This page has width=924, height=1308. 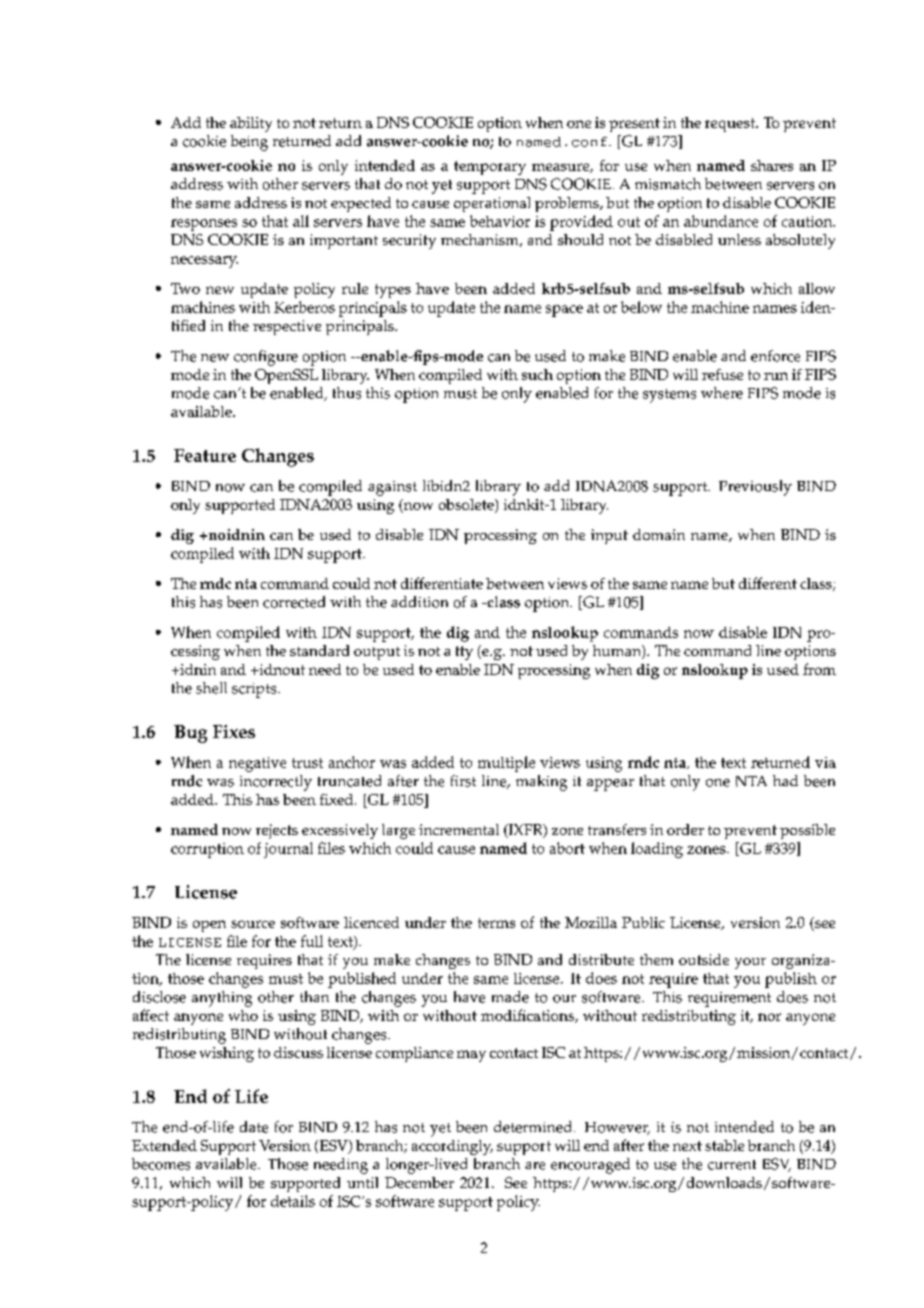 What do you see at coordinates (490, 168) in the page?
I see `temporary` at bounding box center [490, 168].
